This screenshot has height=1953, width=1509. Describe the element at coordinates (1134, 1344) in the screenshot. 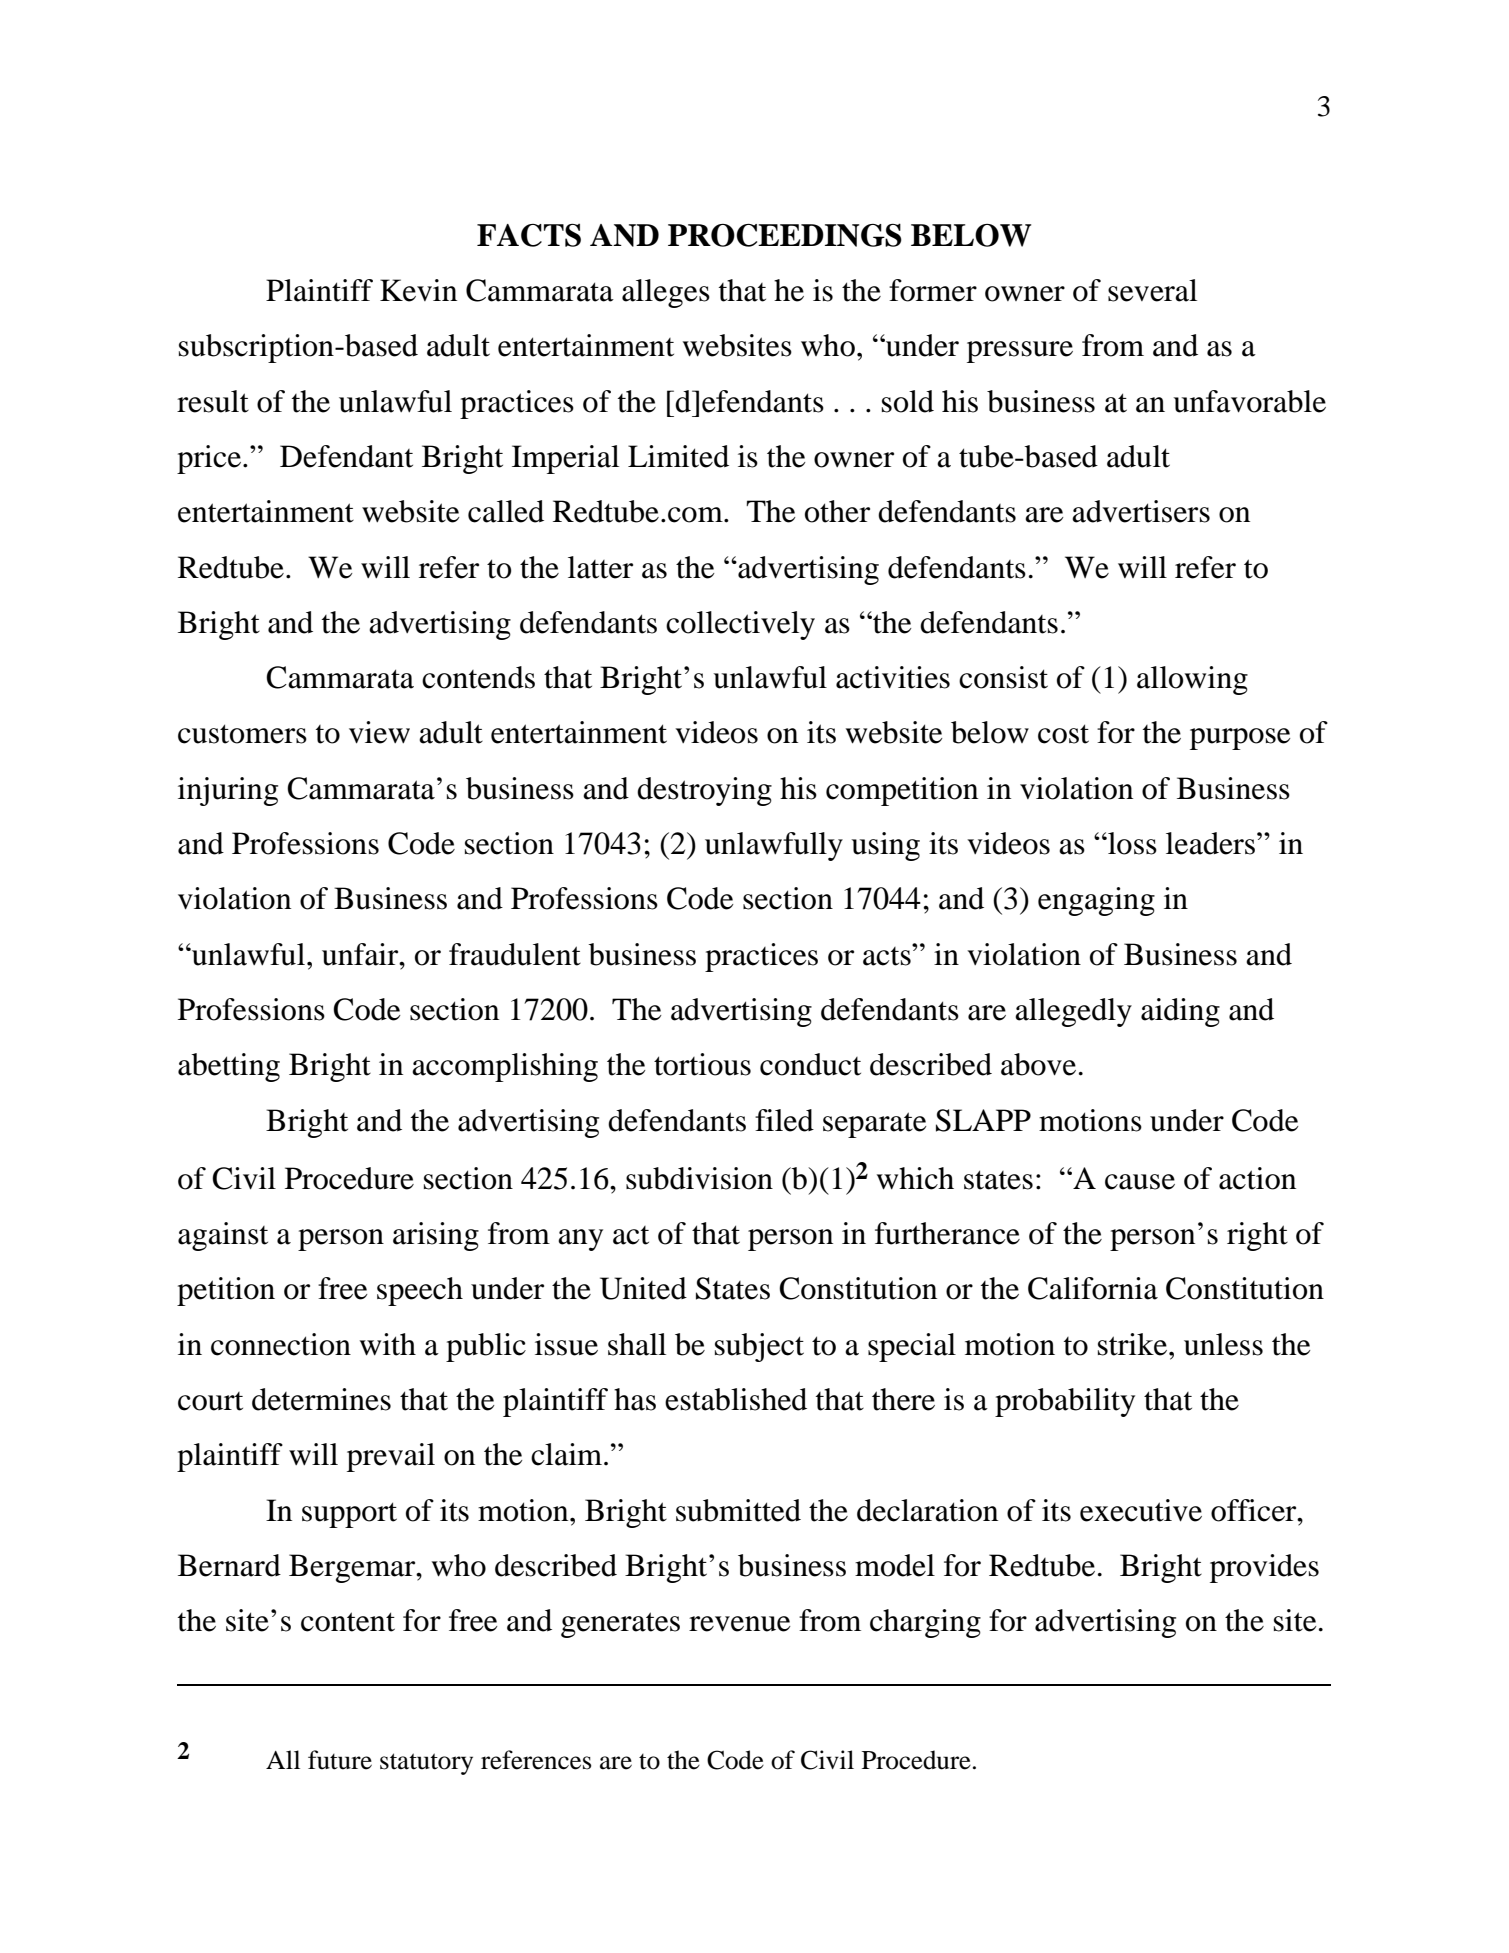

I see `strike` at that location.
